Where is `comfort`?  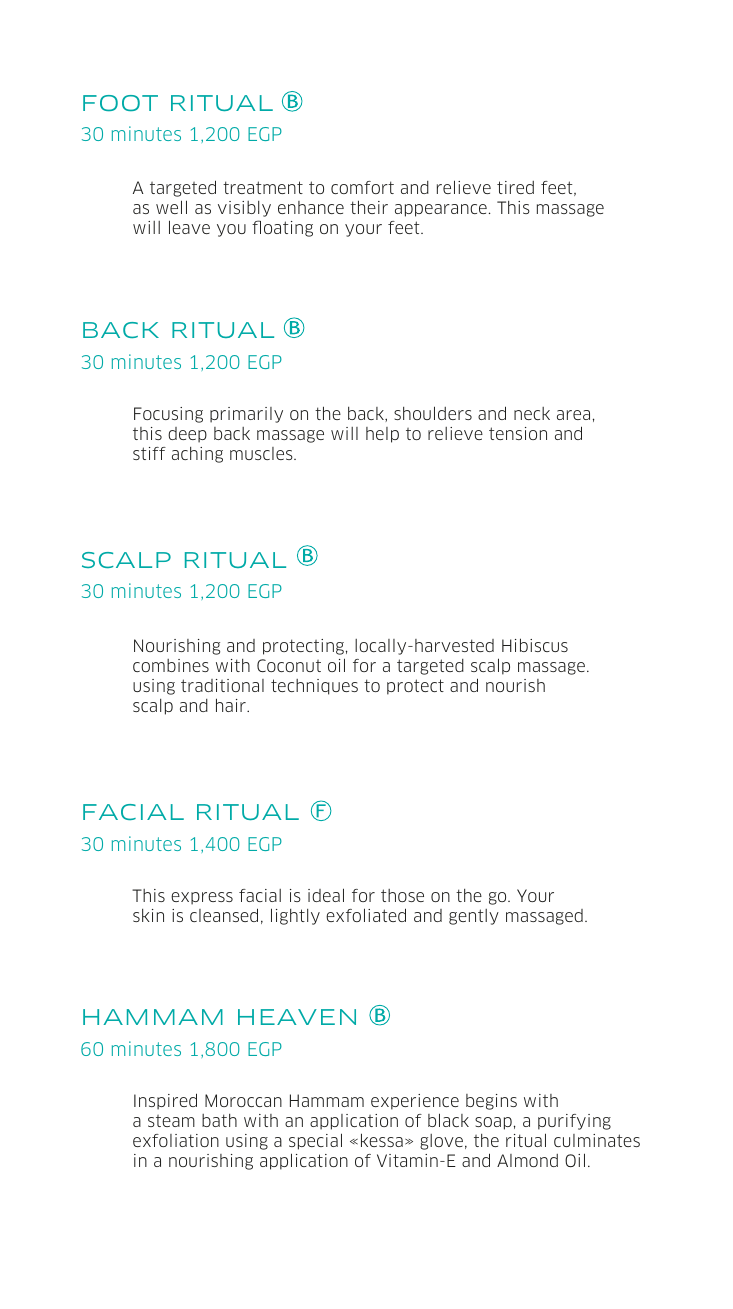
comfort is located at coordinates (362, 187).
